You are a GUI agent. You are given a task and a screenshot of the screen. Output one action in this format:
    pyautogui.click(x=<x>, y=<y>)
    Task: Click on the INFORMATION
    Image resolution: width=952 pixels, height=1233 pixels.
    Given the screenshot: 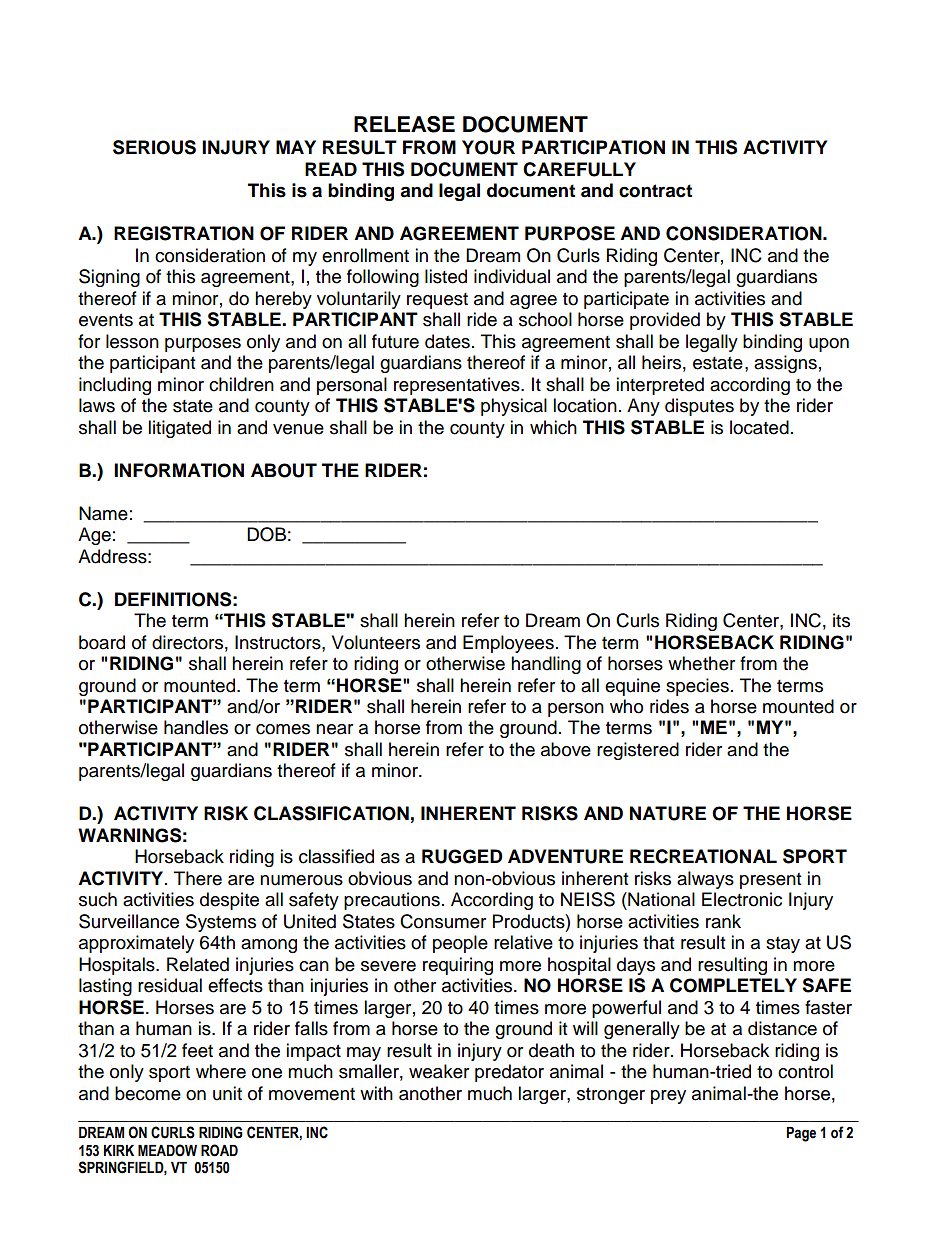 What is the action you would take?
    pyautogui.click(x=179, y=470)
